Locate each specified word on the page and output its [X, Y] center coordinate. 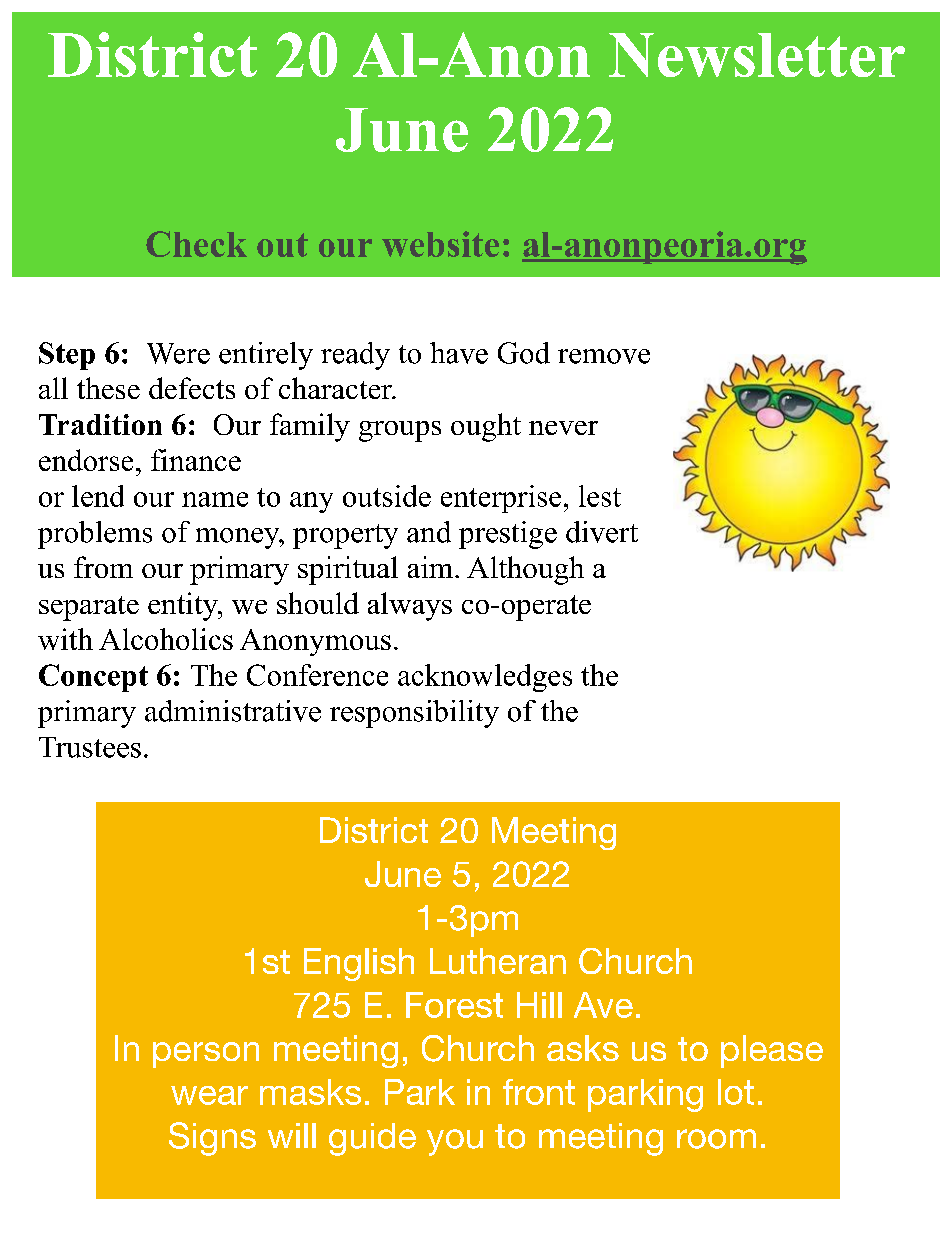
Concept [93, 678]
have [459, 353]
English [359, 964]
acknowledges [485, 678]
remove [604, 356]
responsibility [414, 714]
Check [196, 244]
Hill [539, 1005]
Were [178, 353]
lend [98, 496]
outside [387, 496]
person [206, 1055]
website [440, 244]
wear [209, 1095]
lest [600, 496]
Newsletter [757, 55]
